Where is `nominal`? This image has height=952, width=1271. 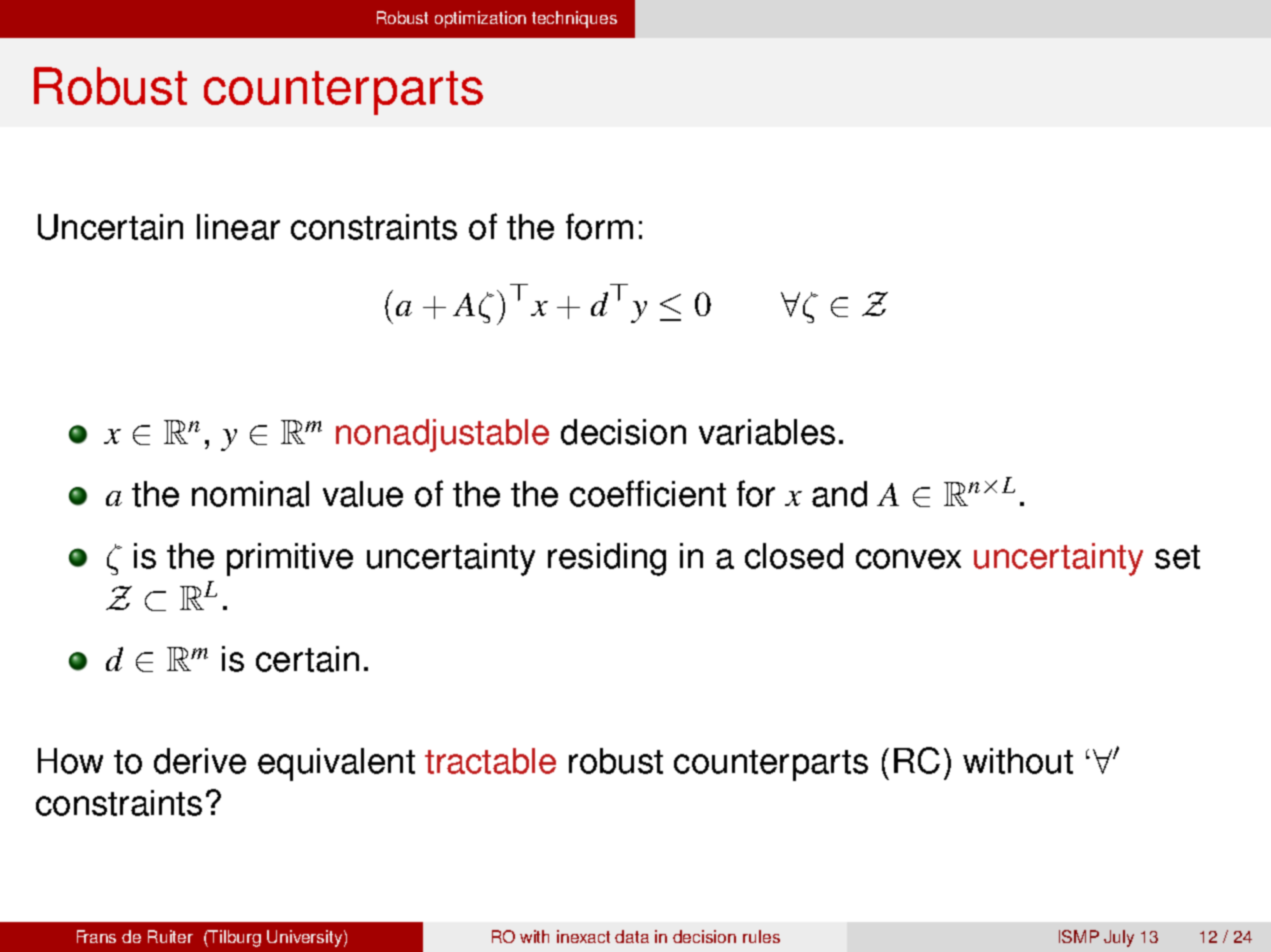 nominal is located at coordinates (250, 494).
